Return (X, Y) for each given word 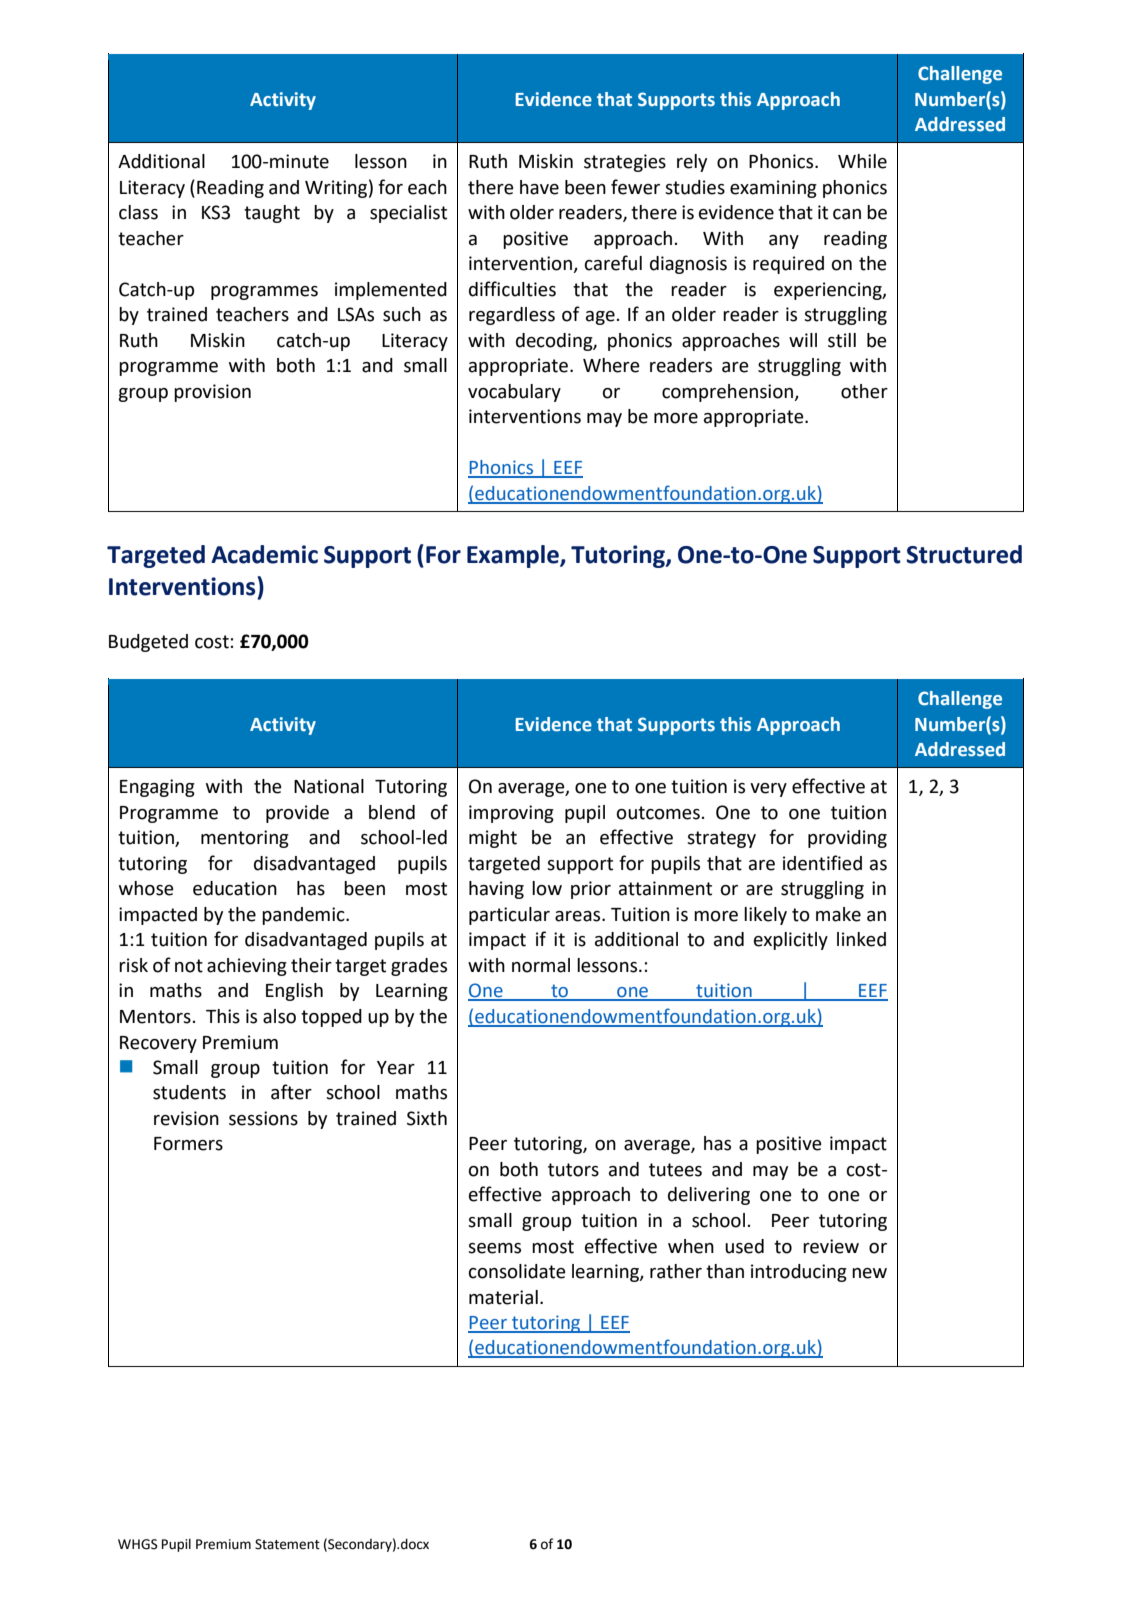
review (831, 1246)
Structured (964, 554)
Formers (188, 1144)
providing (847, 839)
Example (514, 556)
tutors (573, 1170)
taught (272, 214)
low (547, 888)
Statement (287, 1544)
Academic (264, 554)
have (539, 187)
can (847, 214)
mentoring (245, 839)
